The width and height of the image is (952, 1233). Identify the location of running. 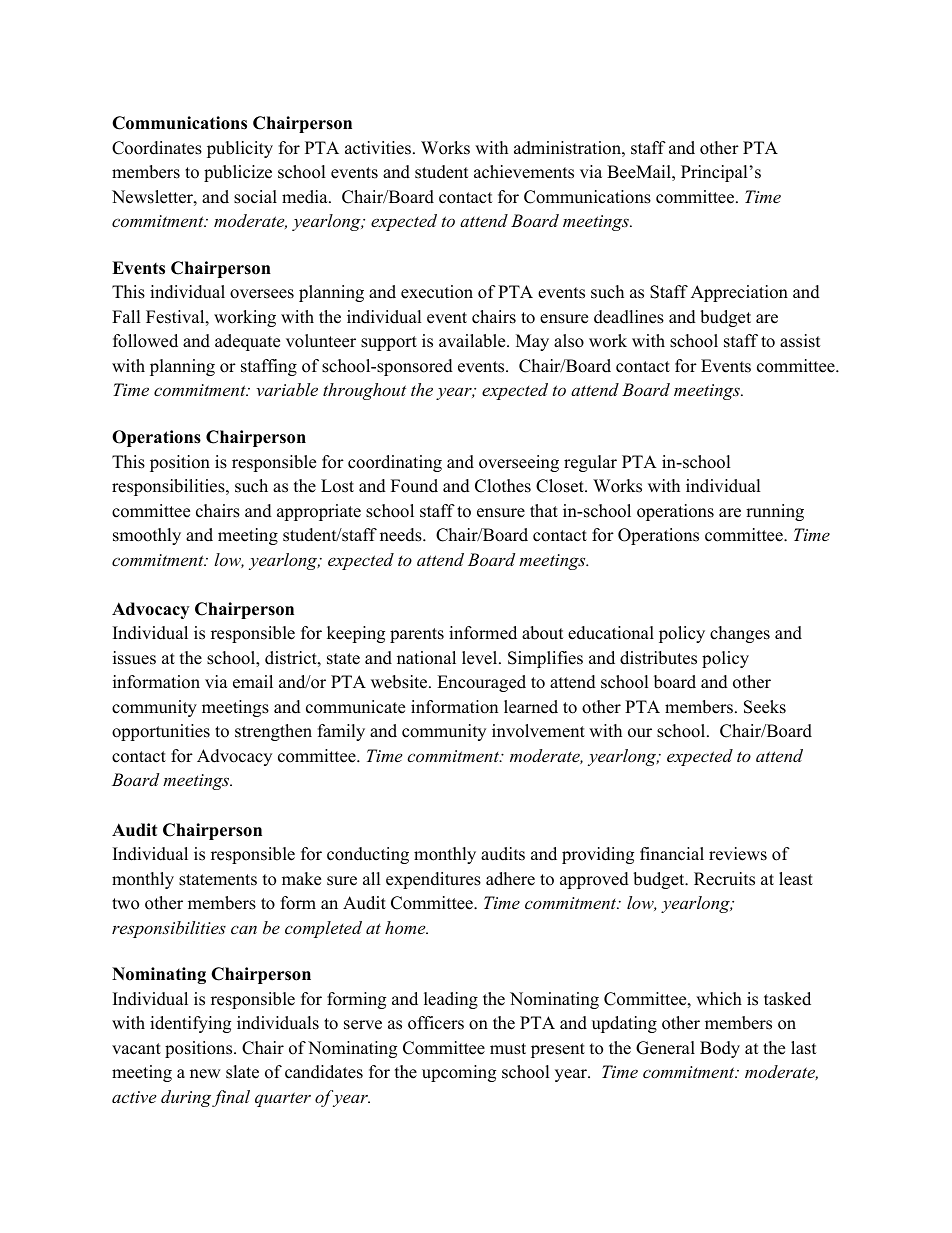
(775, 512).
